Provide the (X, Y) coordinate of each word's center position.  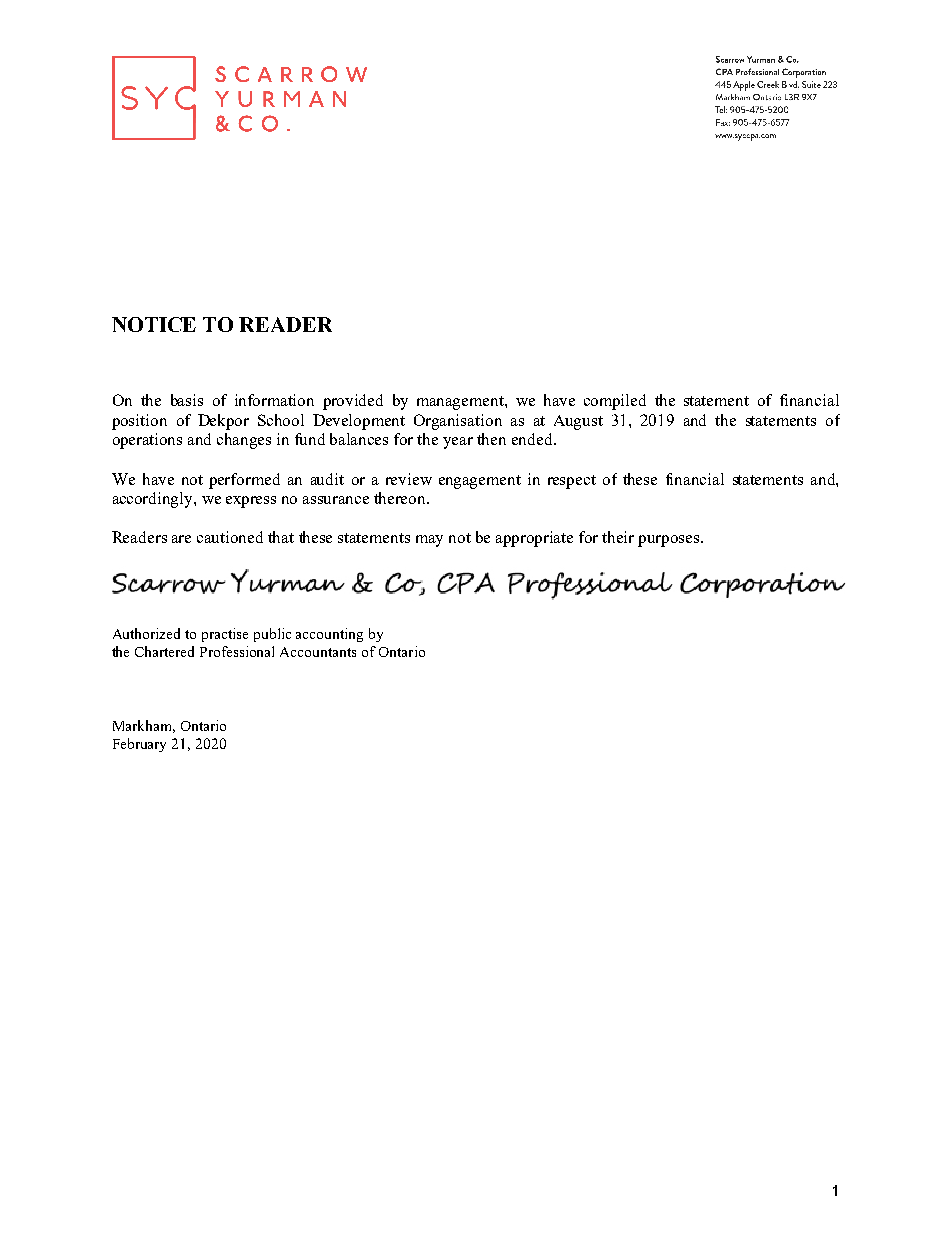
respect (572, 482)
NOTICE (154, 324)
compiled (615, 402)
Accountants (318, 652)
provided (353, 402)
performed (244, 481)
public (272, 635)
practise (225, 635)
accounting (329, 635)
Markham (144, 726)
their (618, 537)
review (409, 479)
